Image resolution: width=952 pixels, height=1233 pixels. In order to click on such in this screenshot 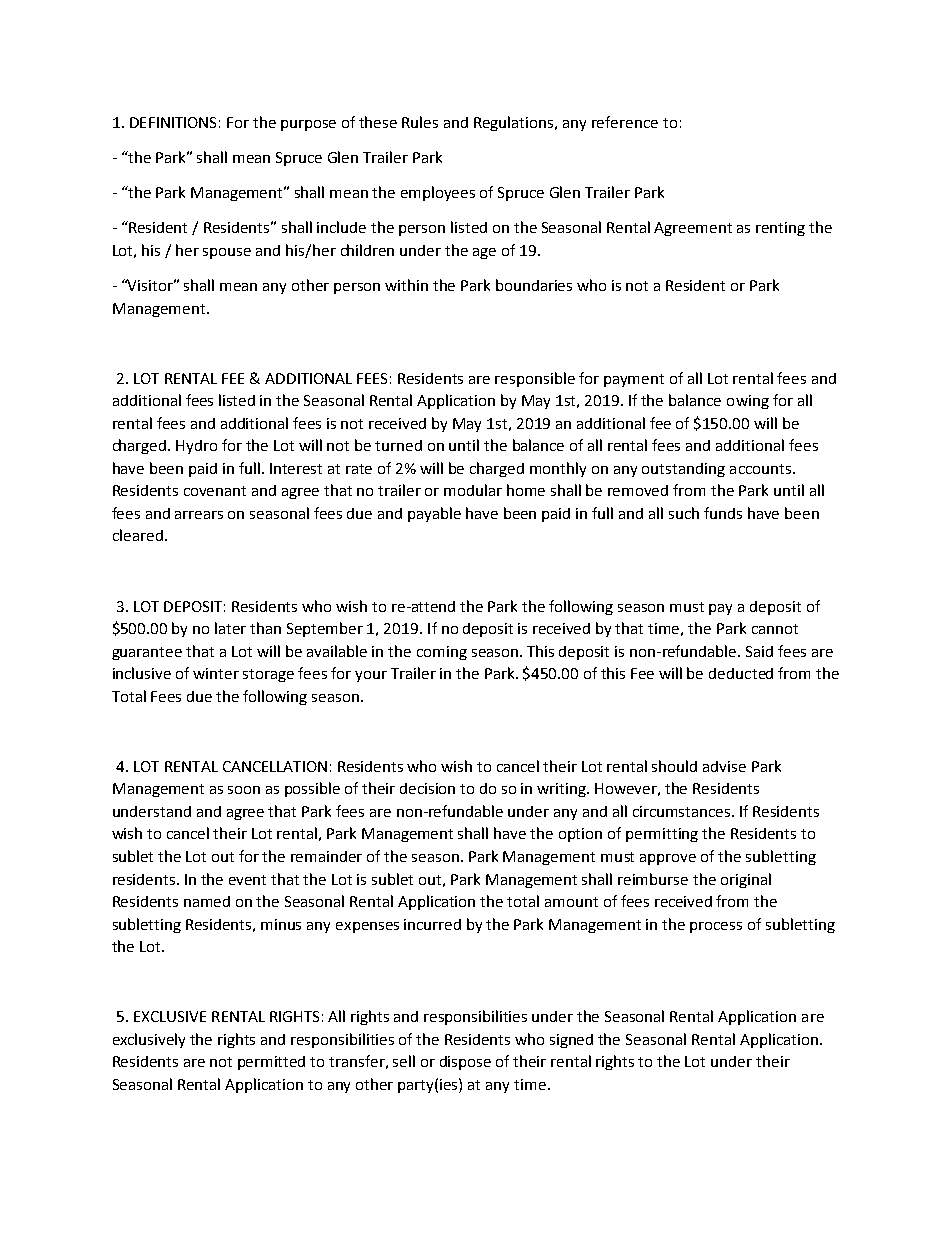, I will do `click(684, 513)`.
